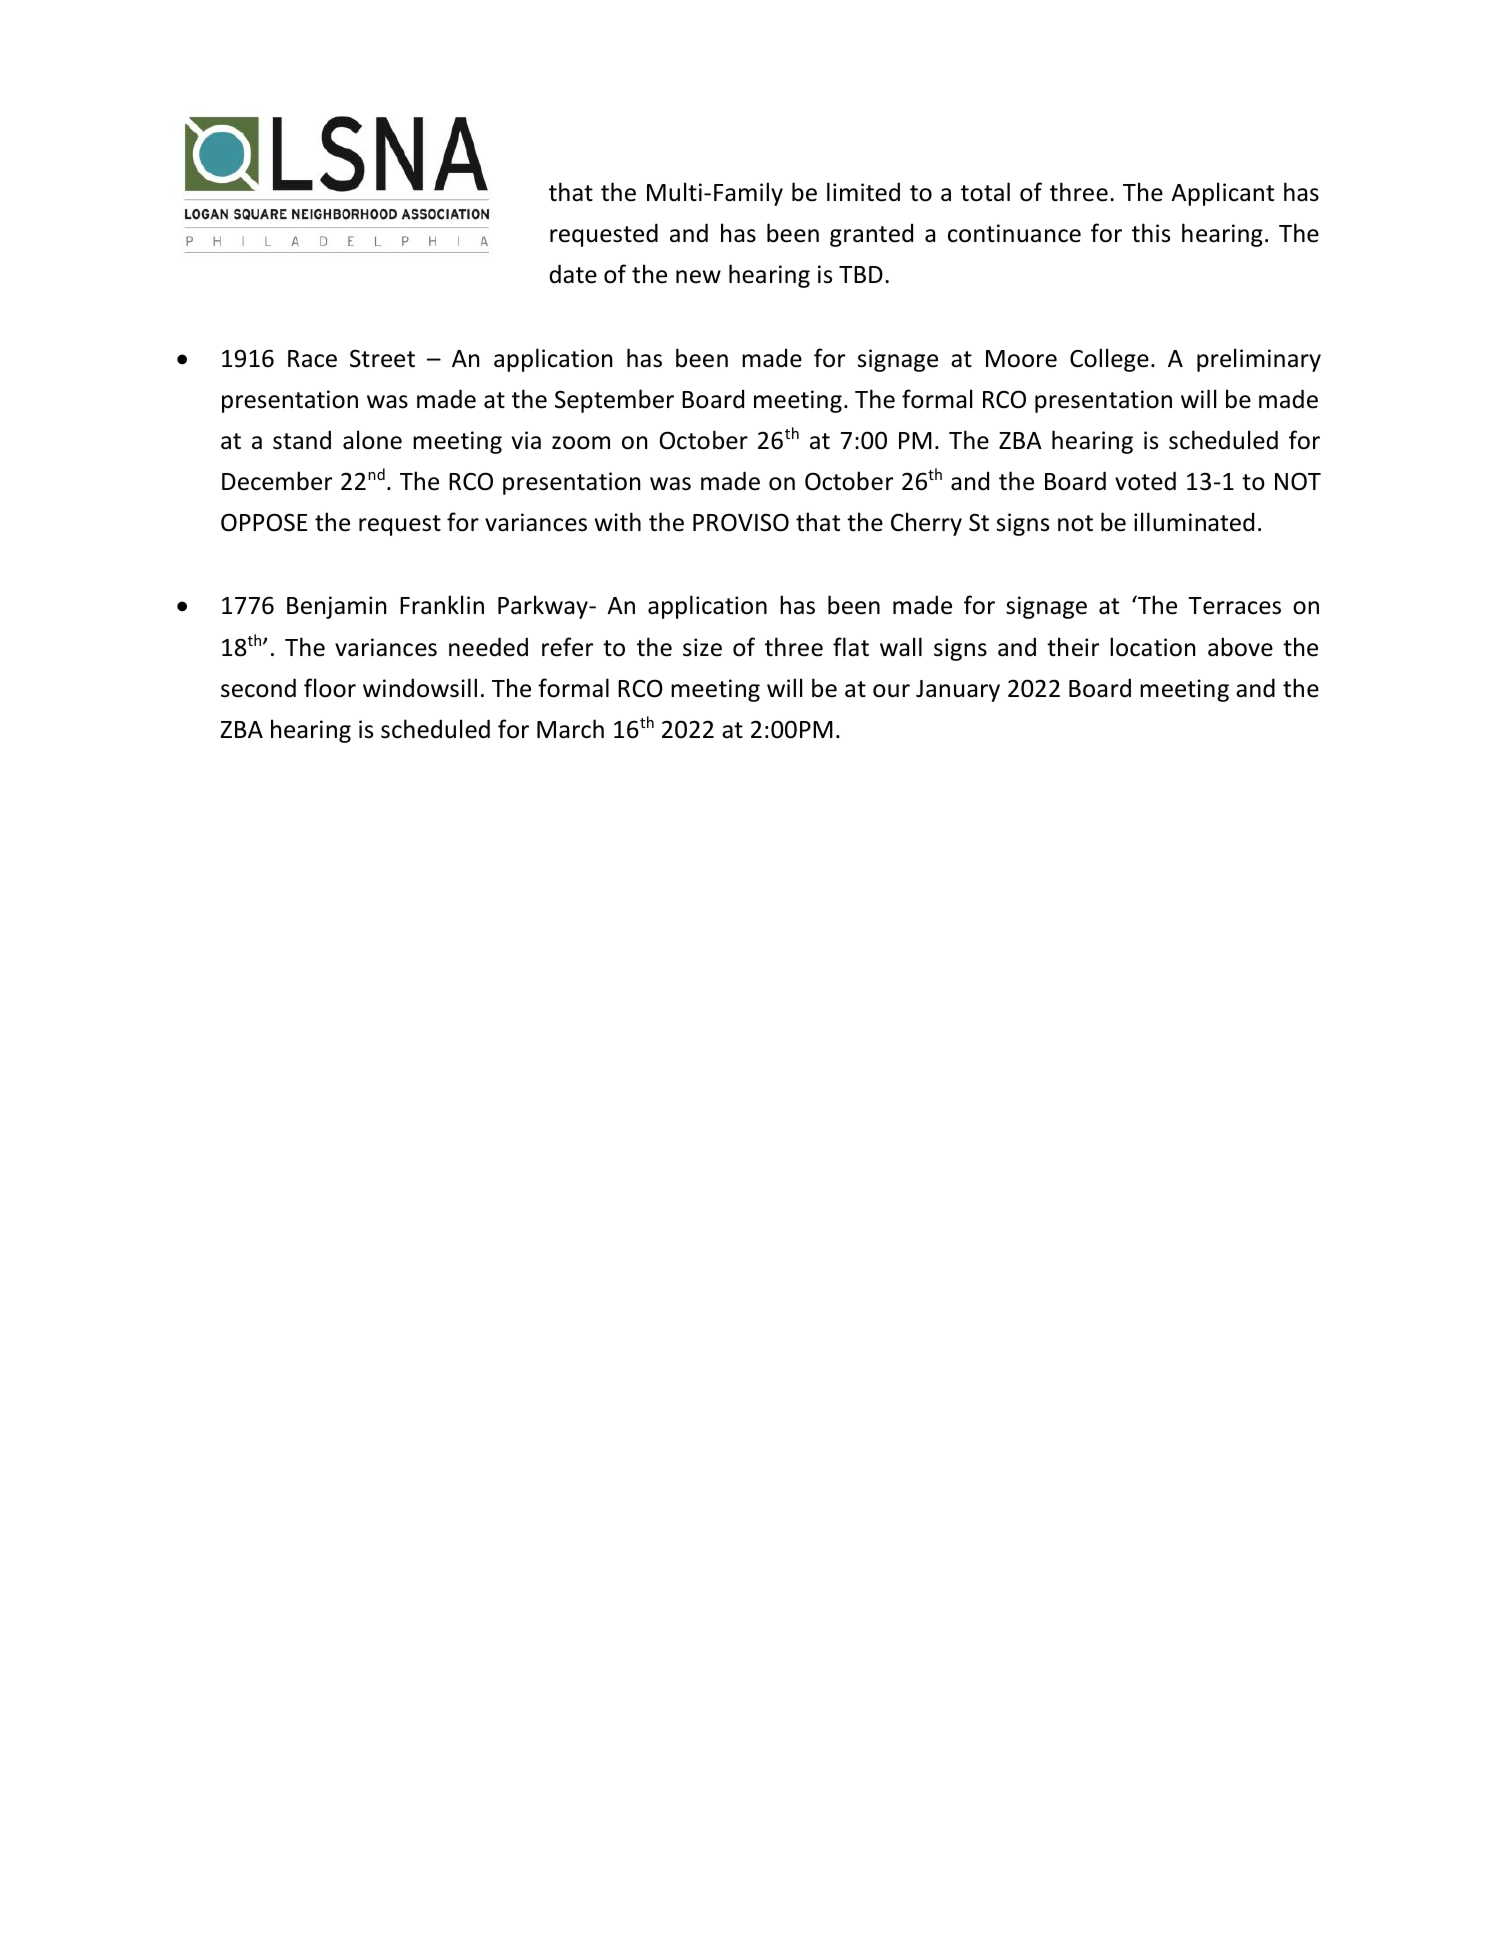  I want to click on date, so click(573, 274).
